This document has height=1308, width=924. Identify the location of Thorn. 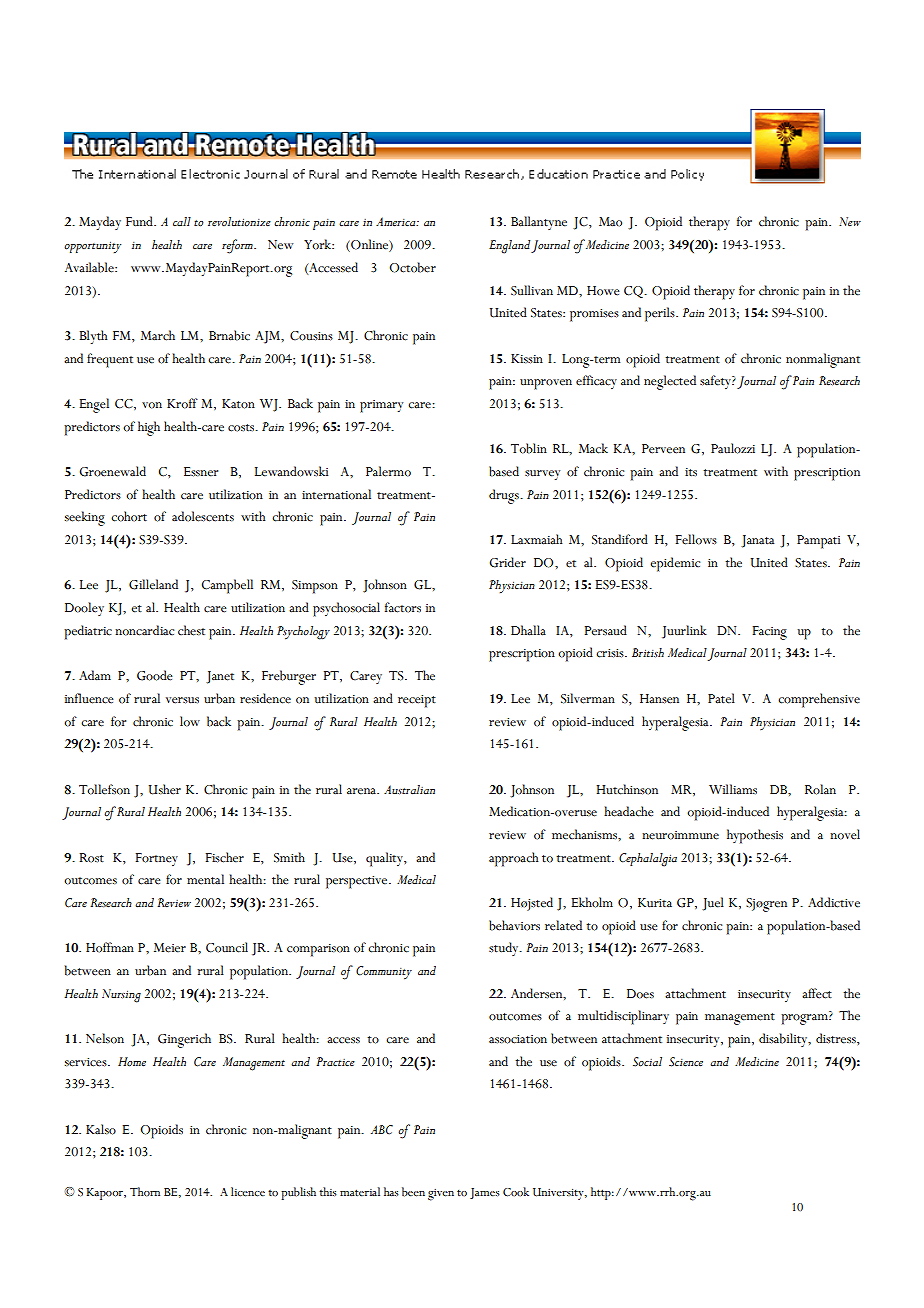
(145, 1192).
